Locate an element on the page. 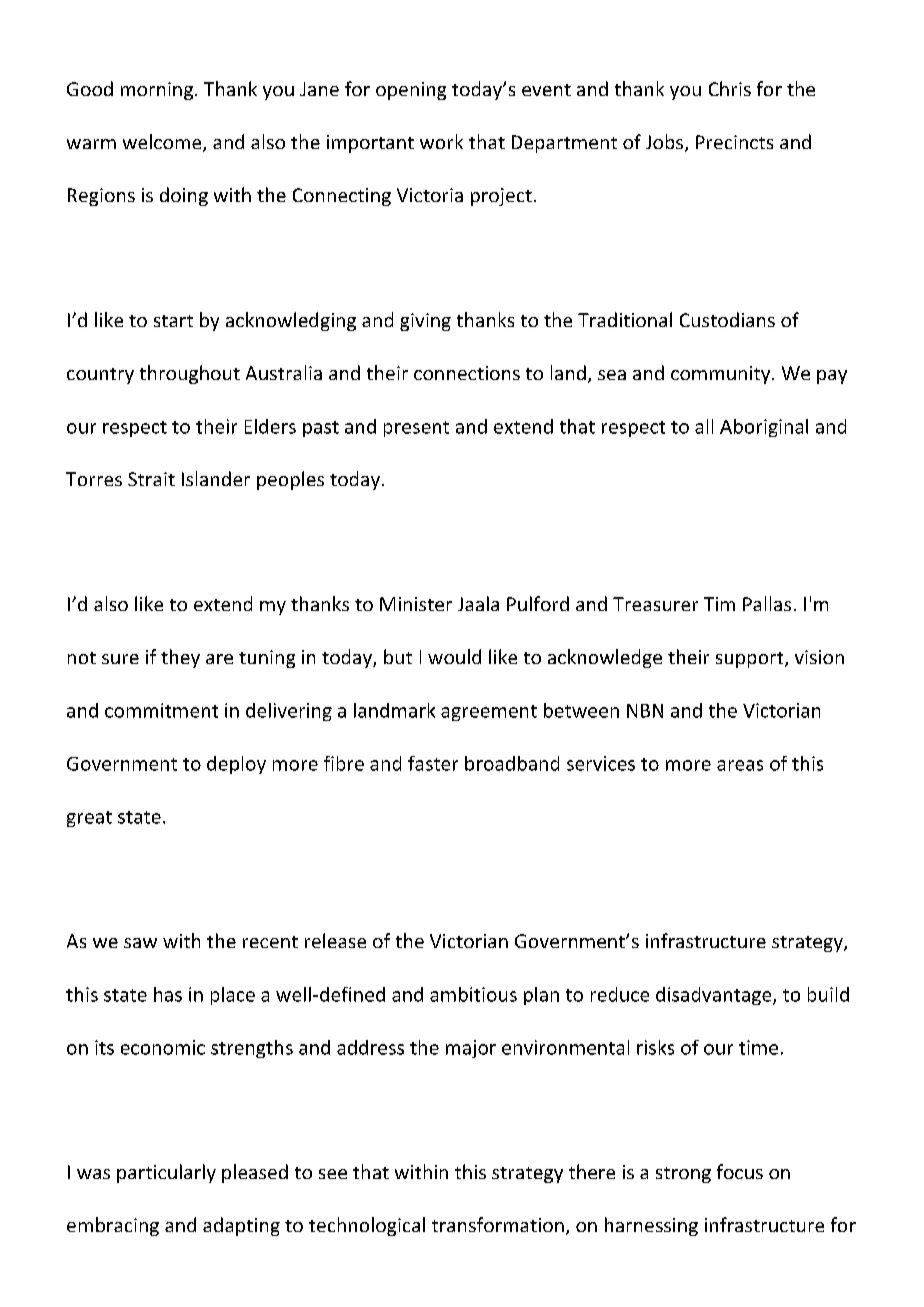  focus is located at coordinates (740, 1171).
